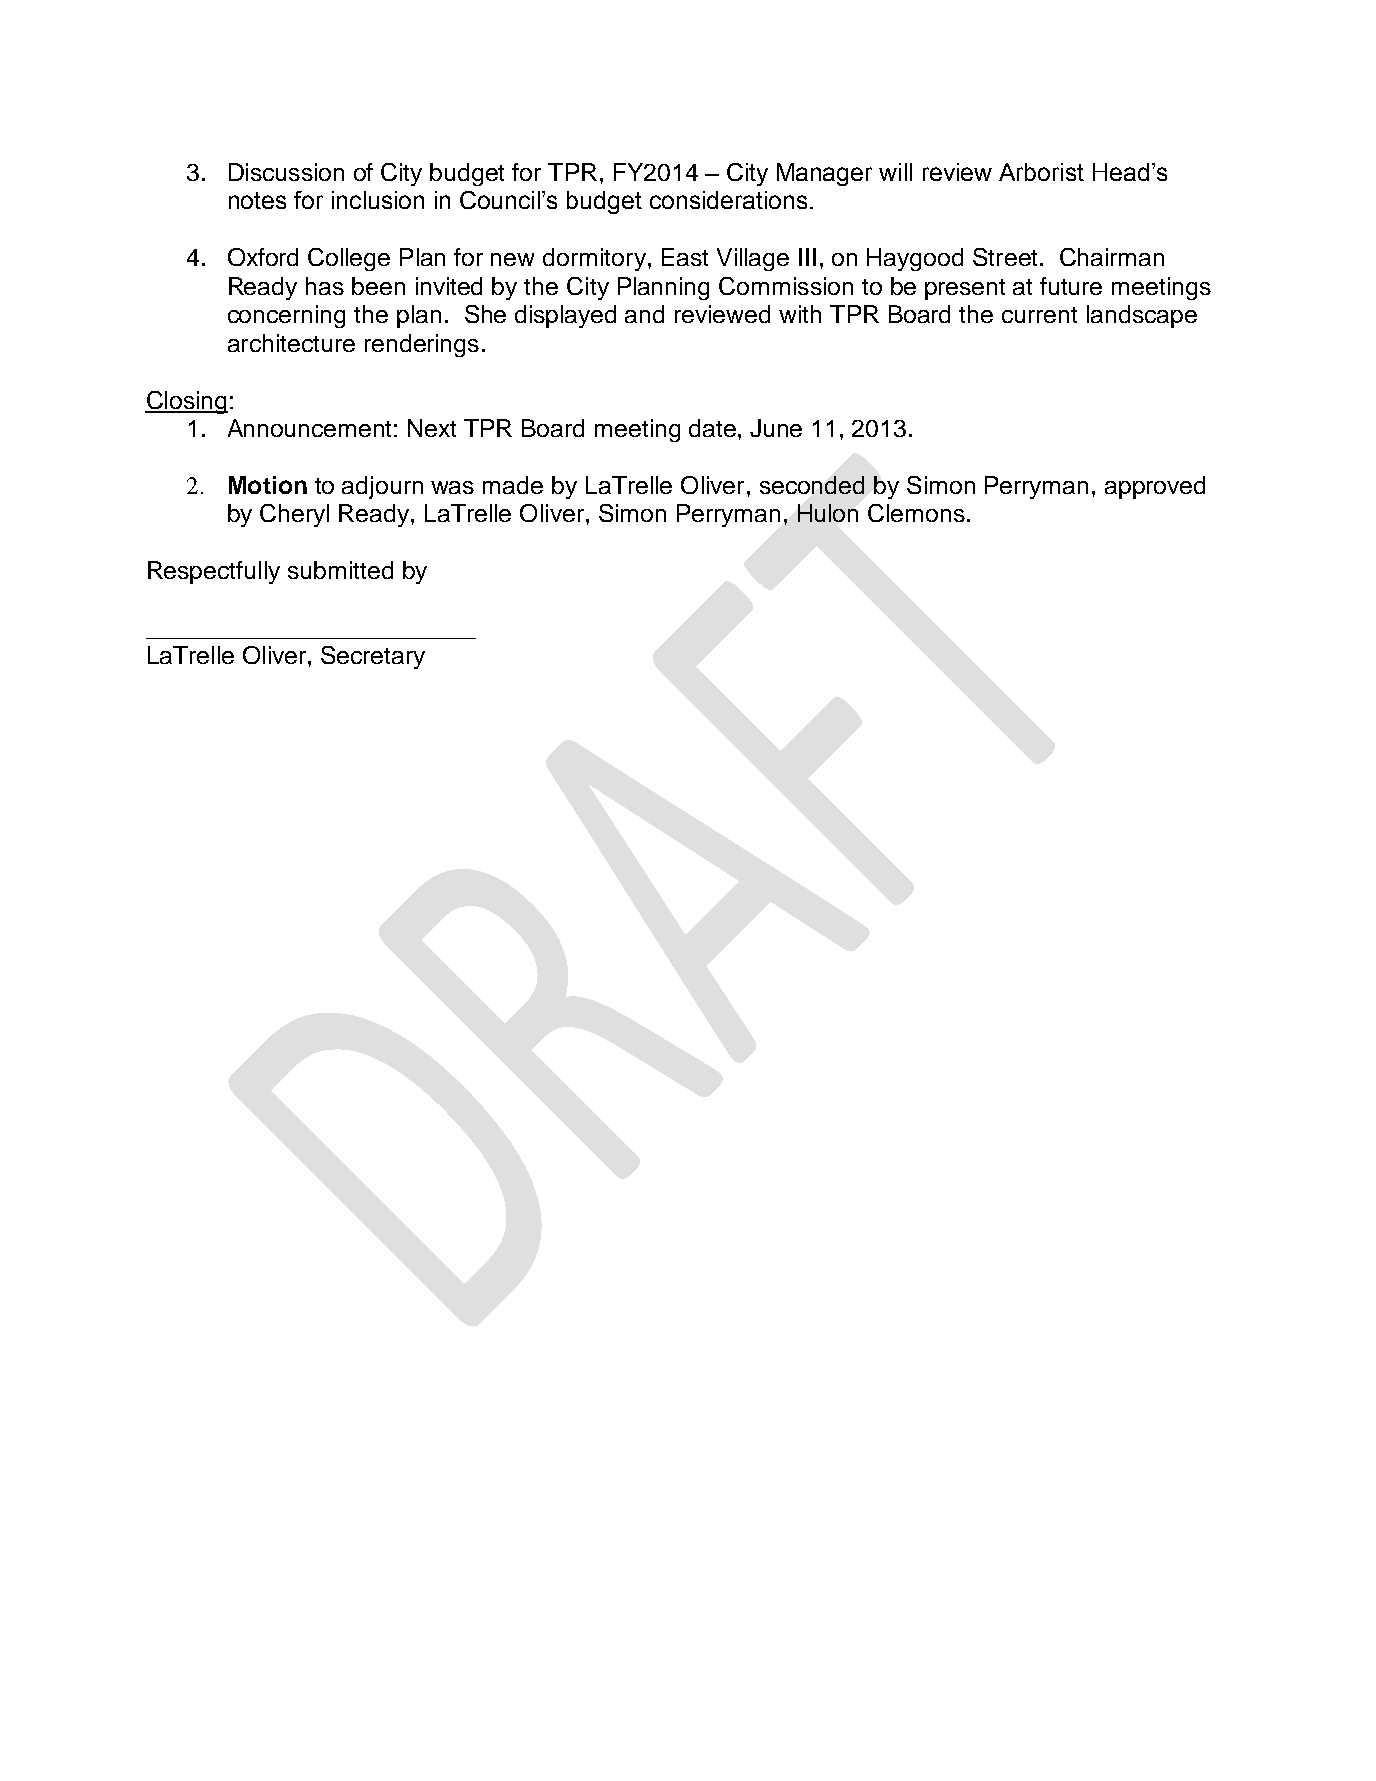 The image size is (1376, 1781). Describe the element at coordinates (812, 485) in the page. I see `seconded` at that location.
